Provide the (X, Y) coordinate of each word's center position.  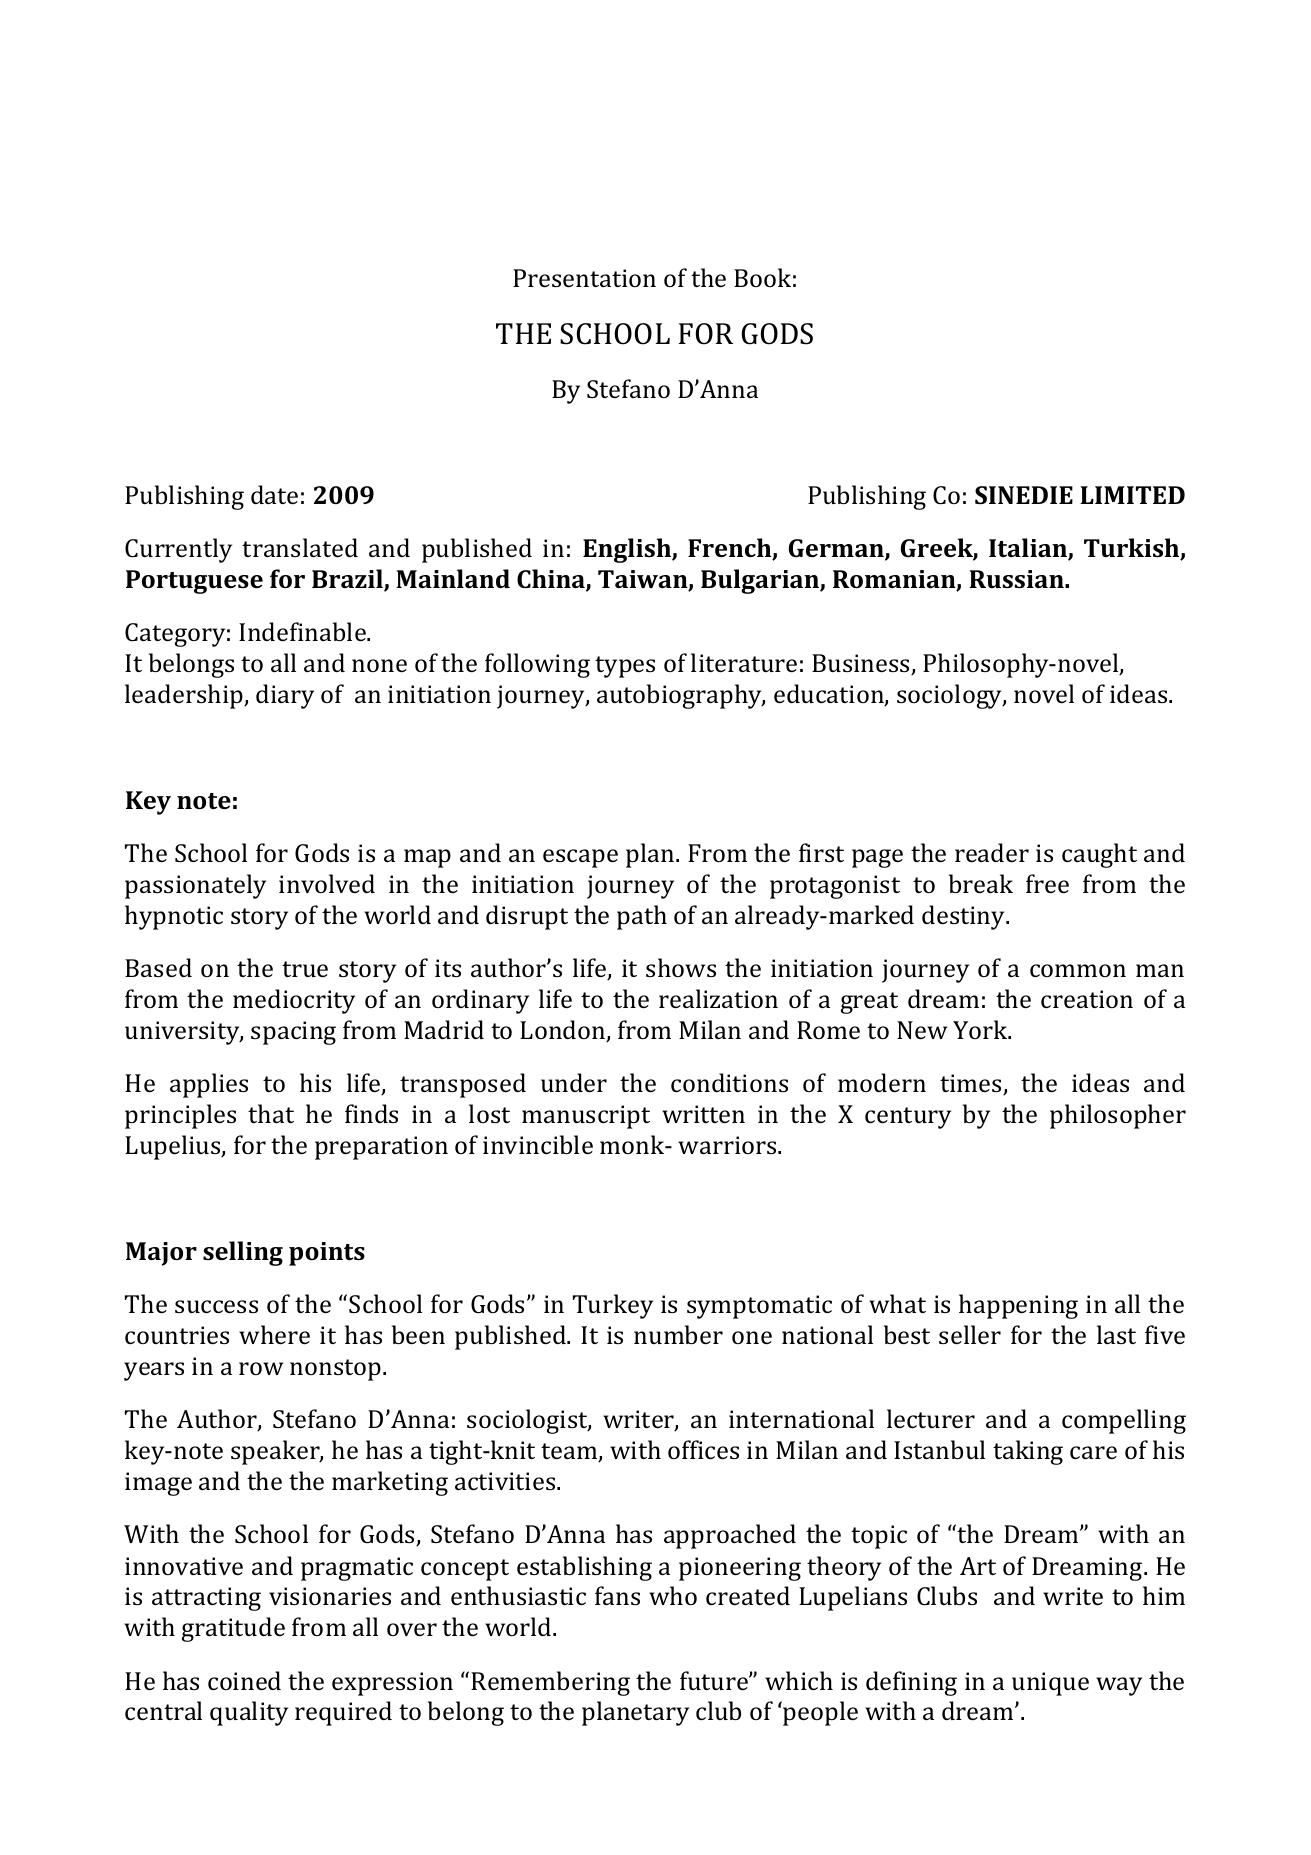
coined (244, 1680)
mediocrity (294, 1001)
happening (1018, 1306)
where (274, 1334)
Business (862, 664)
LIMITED (1132, 495)
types (625, 667)
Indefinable (303, 631)
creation (1087, 999)
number (678, 1334)
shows (681, 967)
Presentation (584, 278)
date (274, 494)
